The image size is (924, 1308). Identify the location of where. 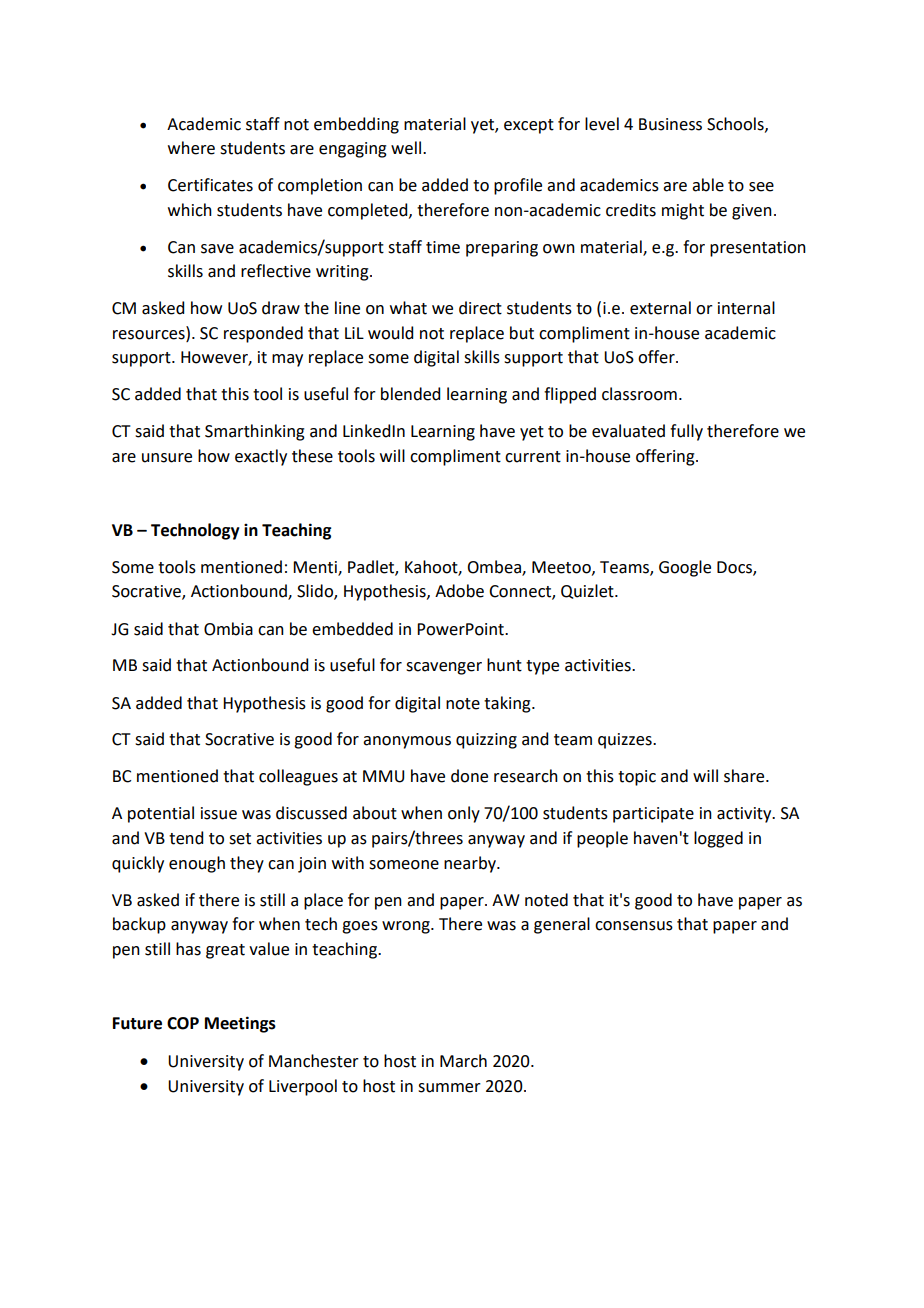
(191, 148).
